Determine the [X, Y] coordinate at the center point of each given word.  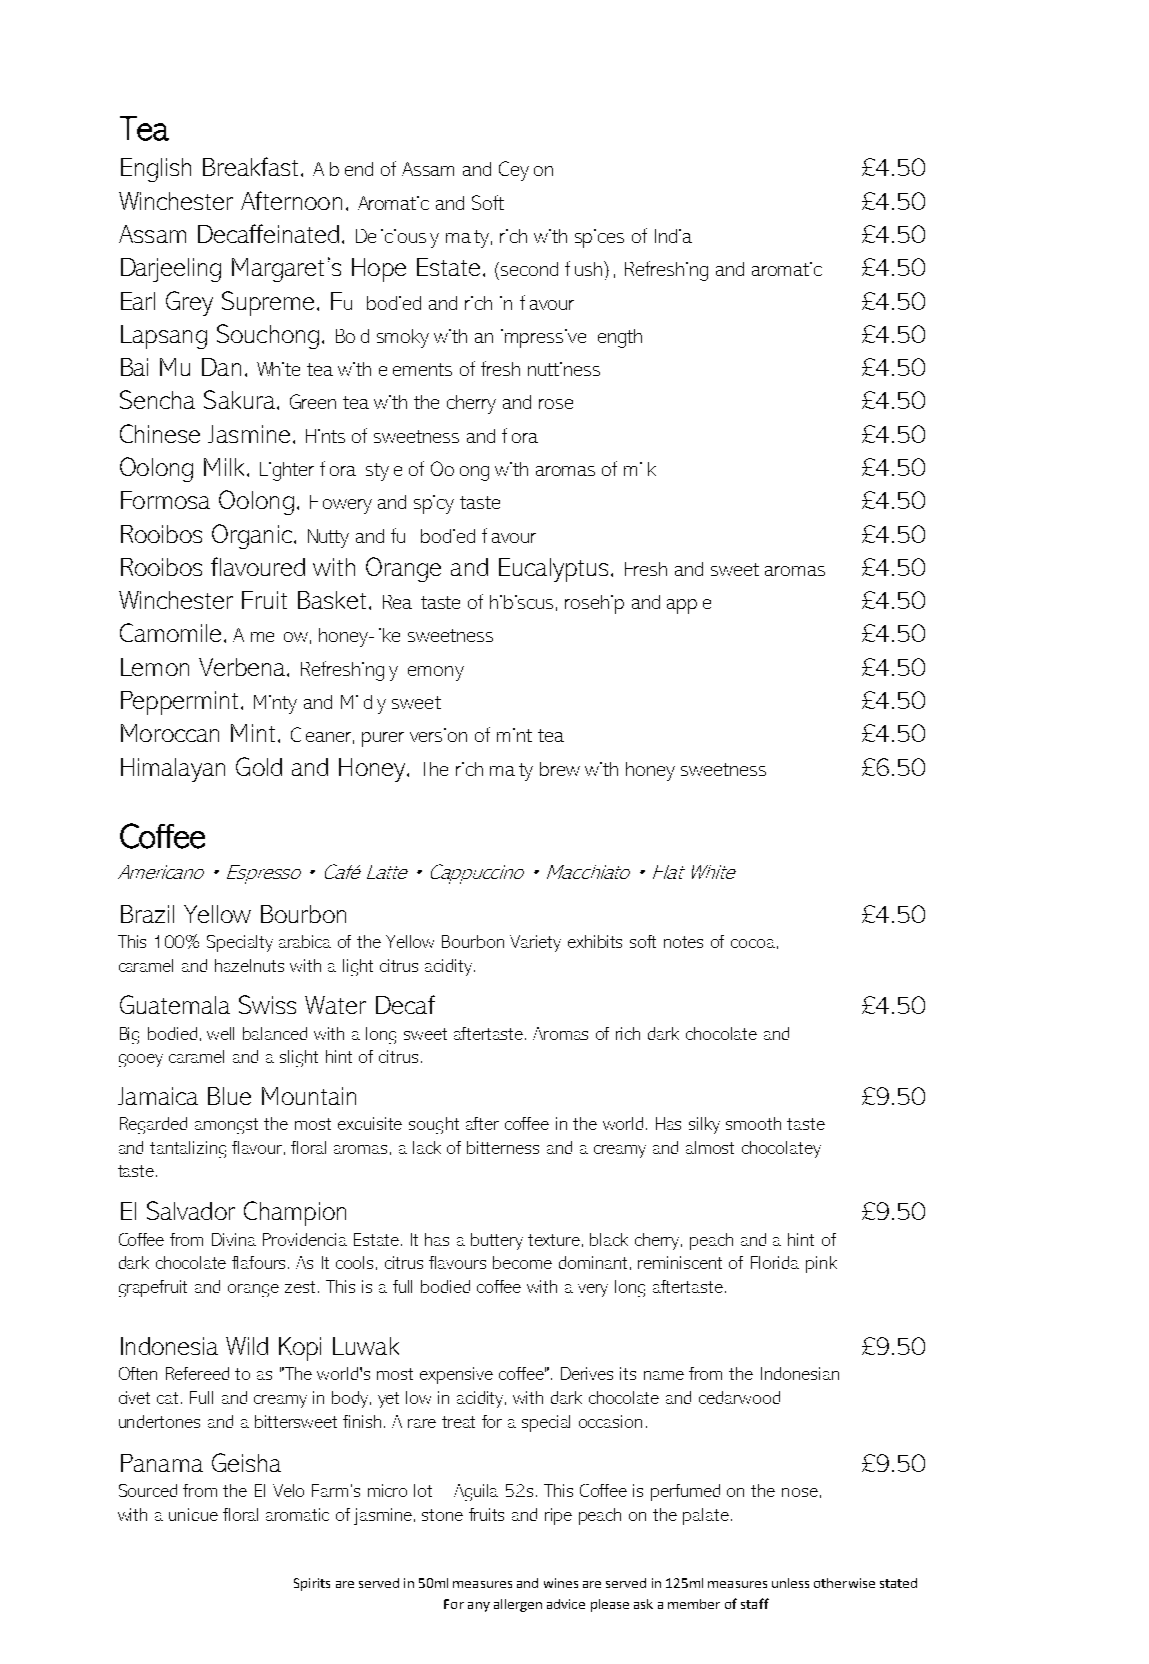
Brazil [147, 914]
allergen [518, 1605]
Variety [535, 943]
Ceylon [526, 171]
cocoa [753, 943]
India [673, 236]
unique [193, 1514]
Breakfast [252, 166]
